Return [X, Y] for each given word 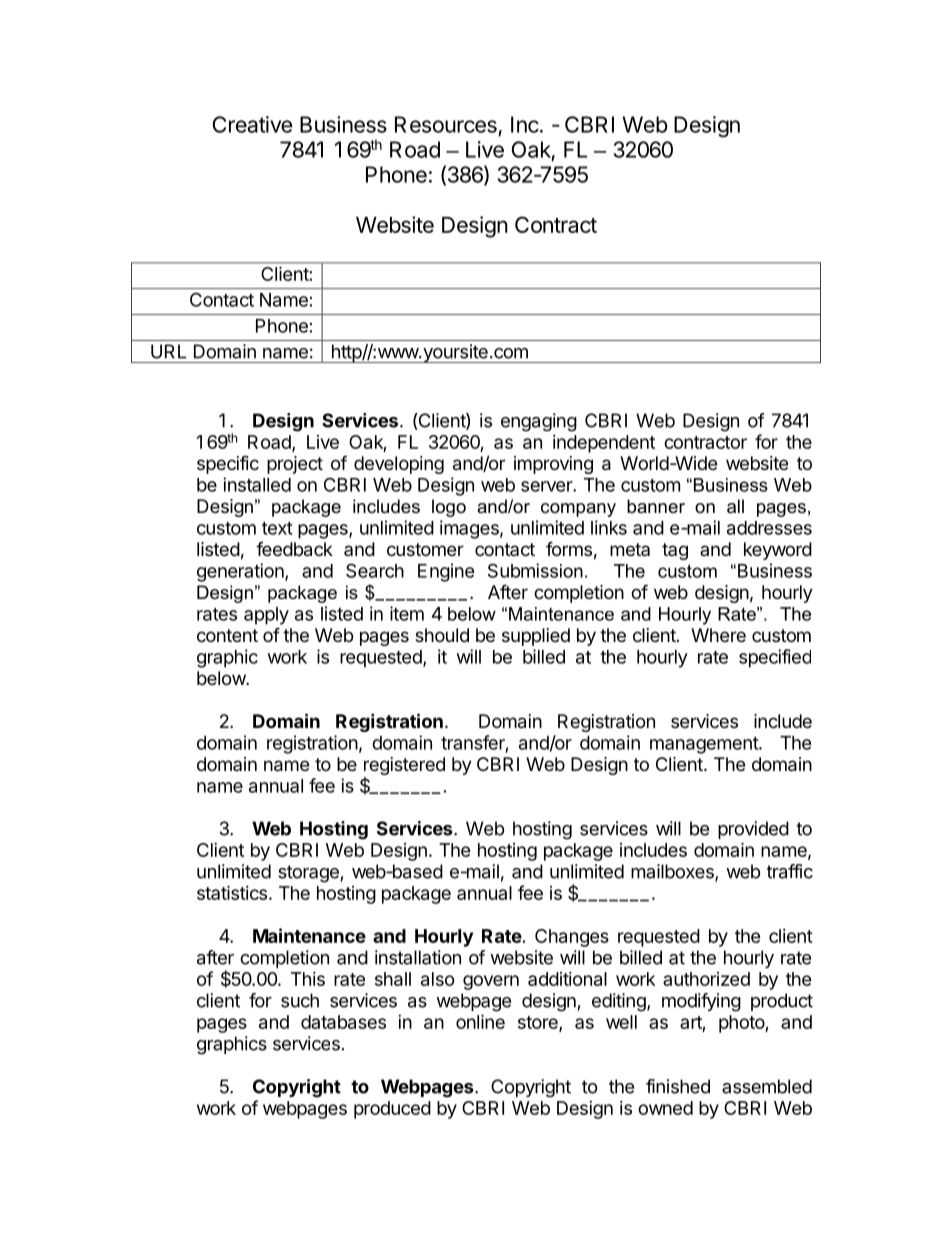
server [547, 486]
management [705, 745]
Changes [572, 938]
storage [308, 874]
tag [675, 551]
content [227, 635]
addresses [769, 528]
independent [604, 444]
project [295, 465]
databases [343, 1022]
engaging [539, 422]
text [277, 528]
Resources [446, 124]
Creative [252, 124]
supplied [536, 637]
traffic [790, 871]
